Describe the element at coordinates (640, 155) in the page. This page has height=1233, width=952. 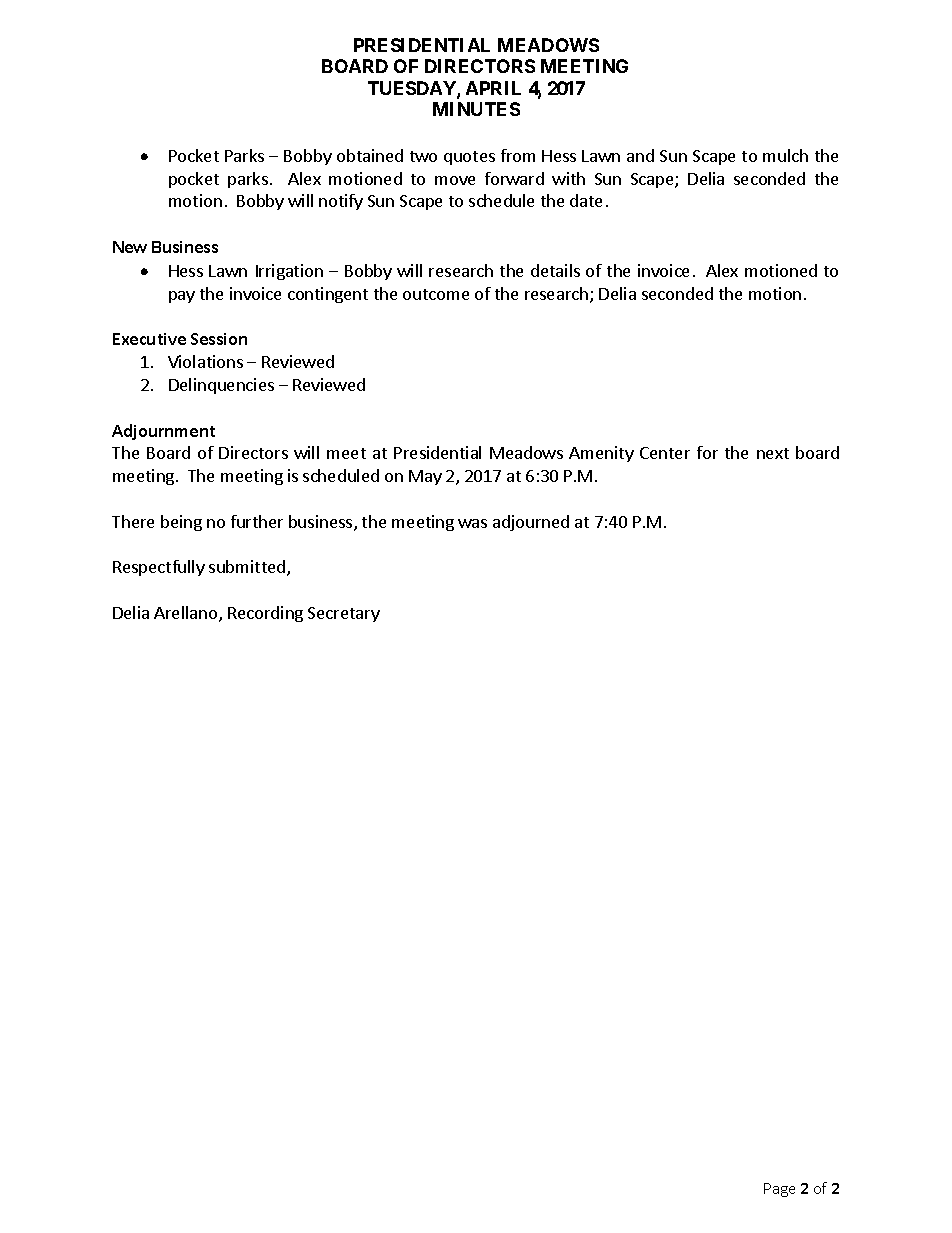
I see `and` at that location.
